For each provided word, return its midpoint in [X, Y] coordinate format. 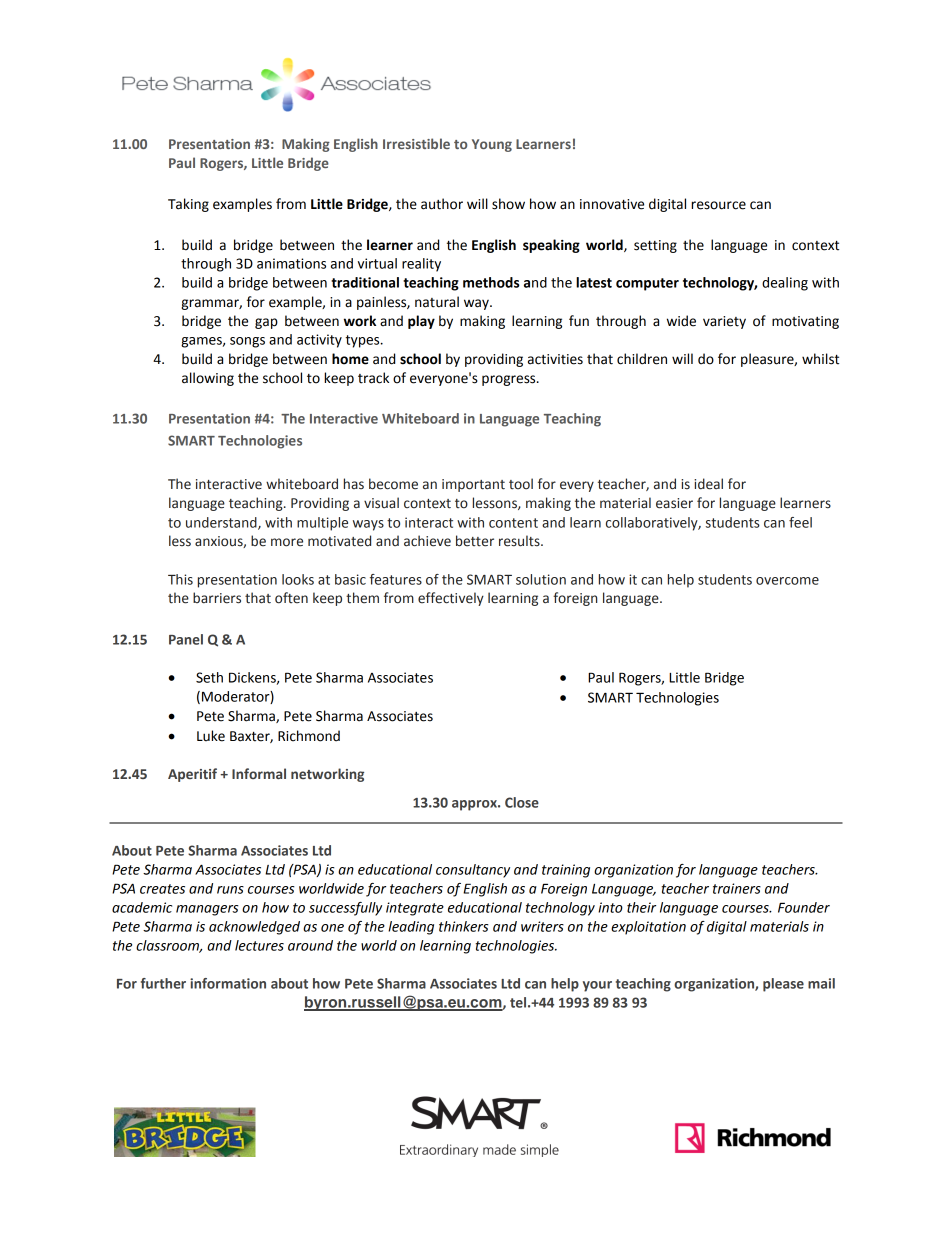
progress [510, 380]
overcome [787, 581]
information [228, 983]
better [475, 541]
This [180, 579]
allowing [208, 379]
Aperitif [192, 775]
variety [724, 322]
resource [718, 205]
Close [522, 802]
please [783, 985]
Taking [188, 205]
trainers [737, 888]
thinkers [464, 926]
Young [492, 145]
